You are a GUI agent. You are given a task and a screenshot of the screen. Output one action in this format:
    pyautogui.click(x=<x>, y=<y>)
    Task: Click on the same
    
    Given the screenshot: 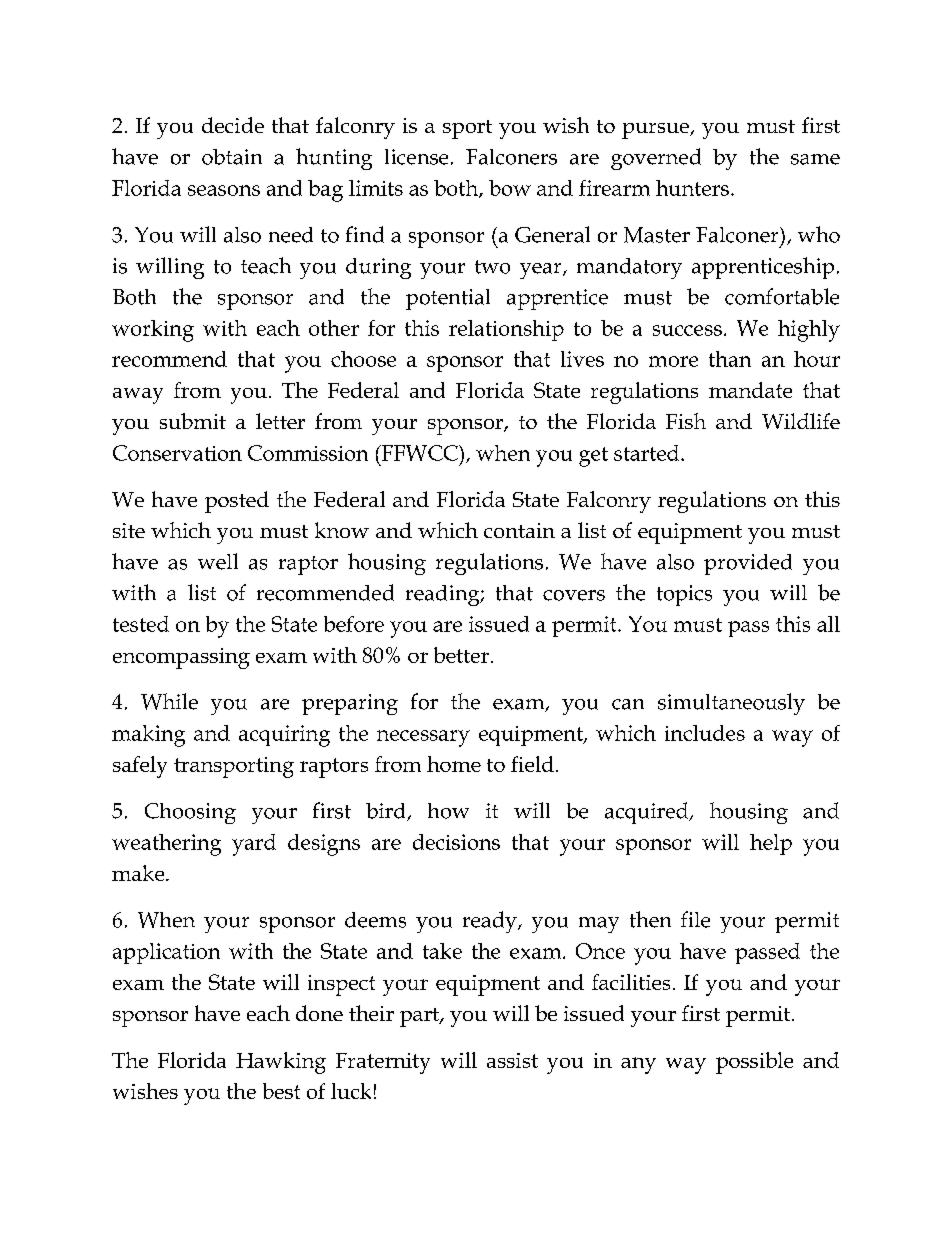 What is the action you would take?
    pyautogui.click(x=815, y=159)
